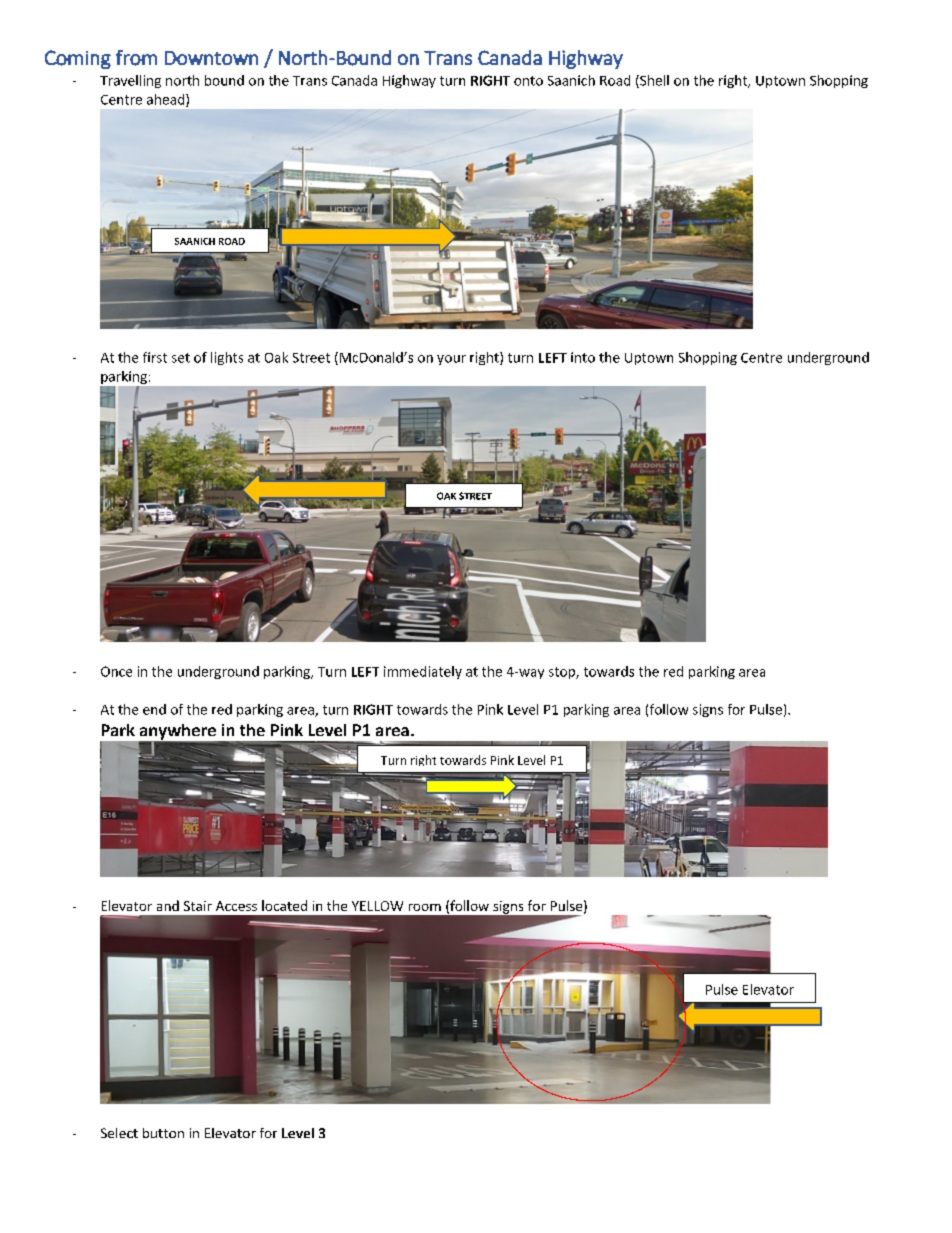  What do you see at coordinates (211, 58) in the image?
I see `Downtown` at bounding box center [211, 58].
